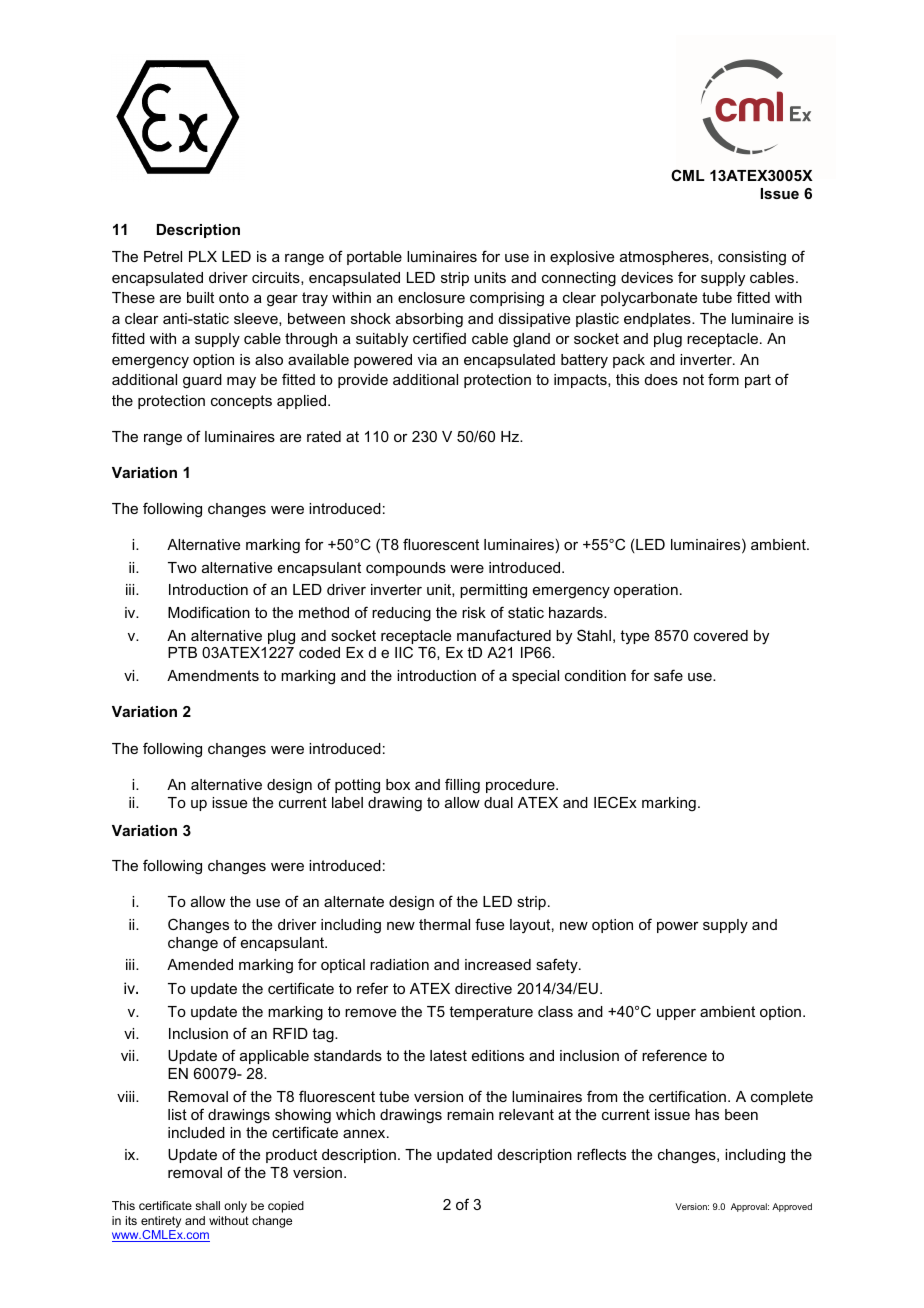 This image has height=1308, width=924. What do you see at coordinates (752, 258) in the image?
I see `consisting` at bounding box center [752, 258].
